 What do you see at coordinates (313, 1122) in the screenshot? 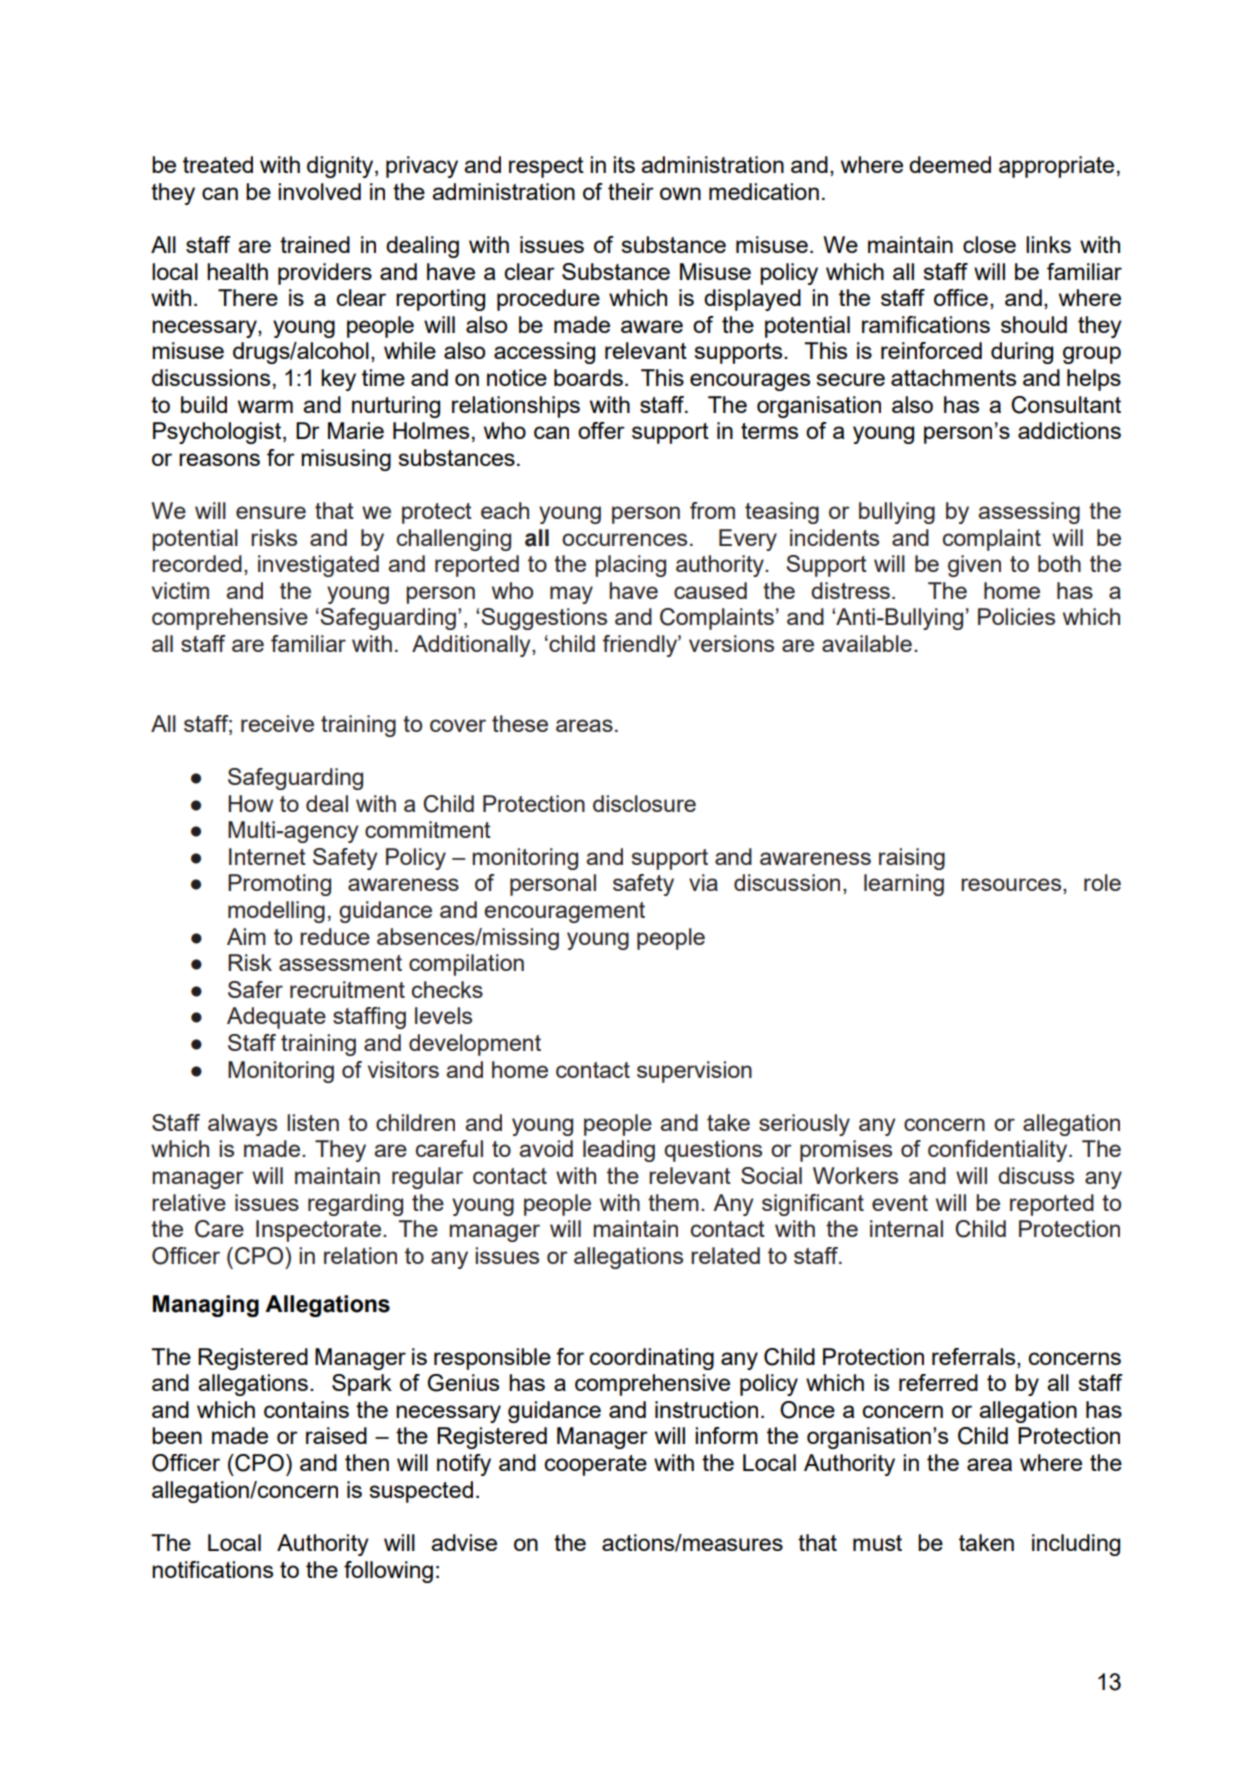
I see `listen` at bounding box center [313, 1122].
